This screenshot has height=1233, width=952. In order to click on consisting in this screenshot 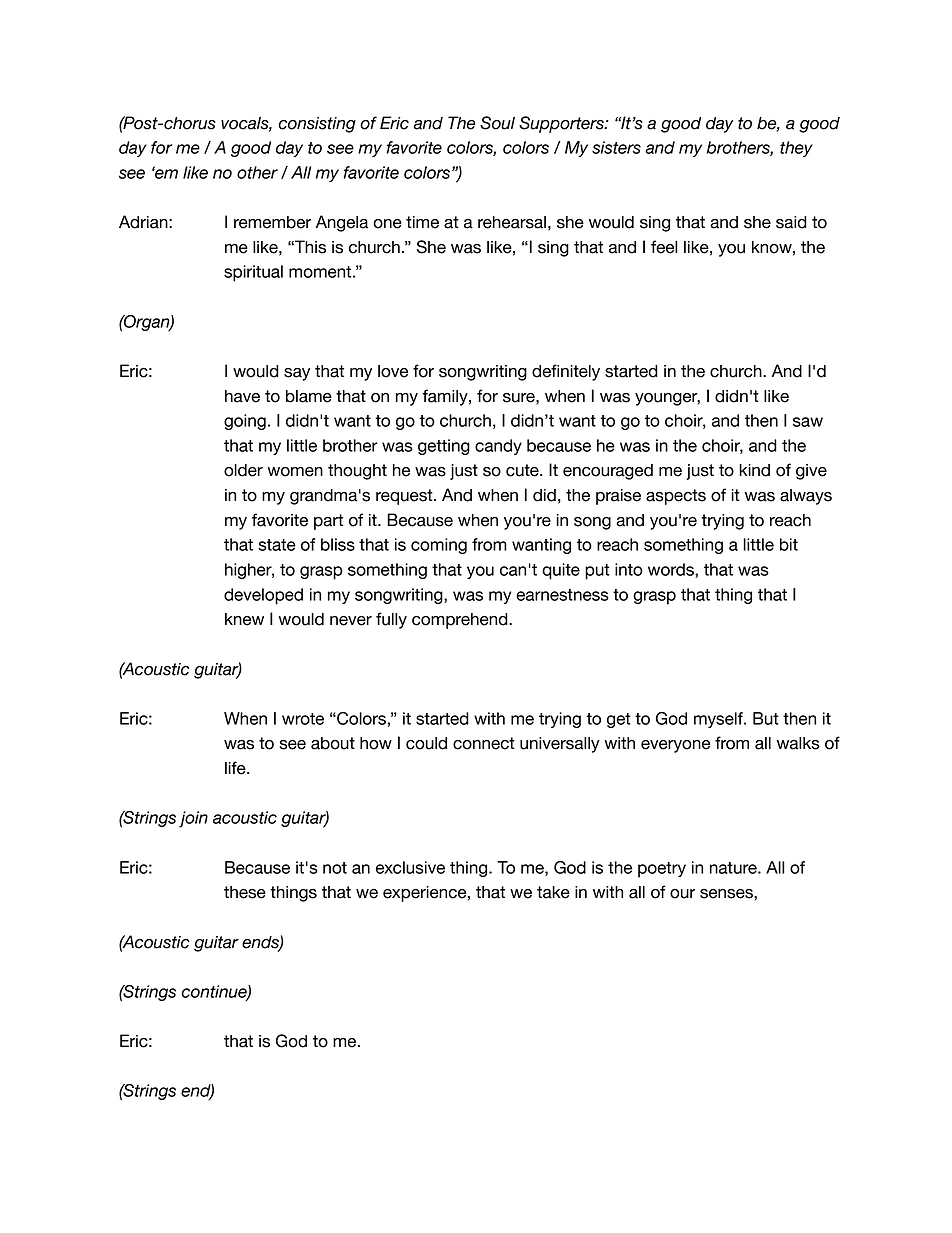, I will do `click(317, 125)`.
